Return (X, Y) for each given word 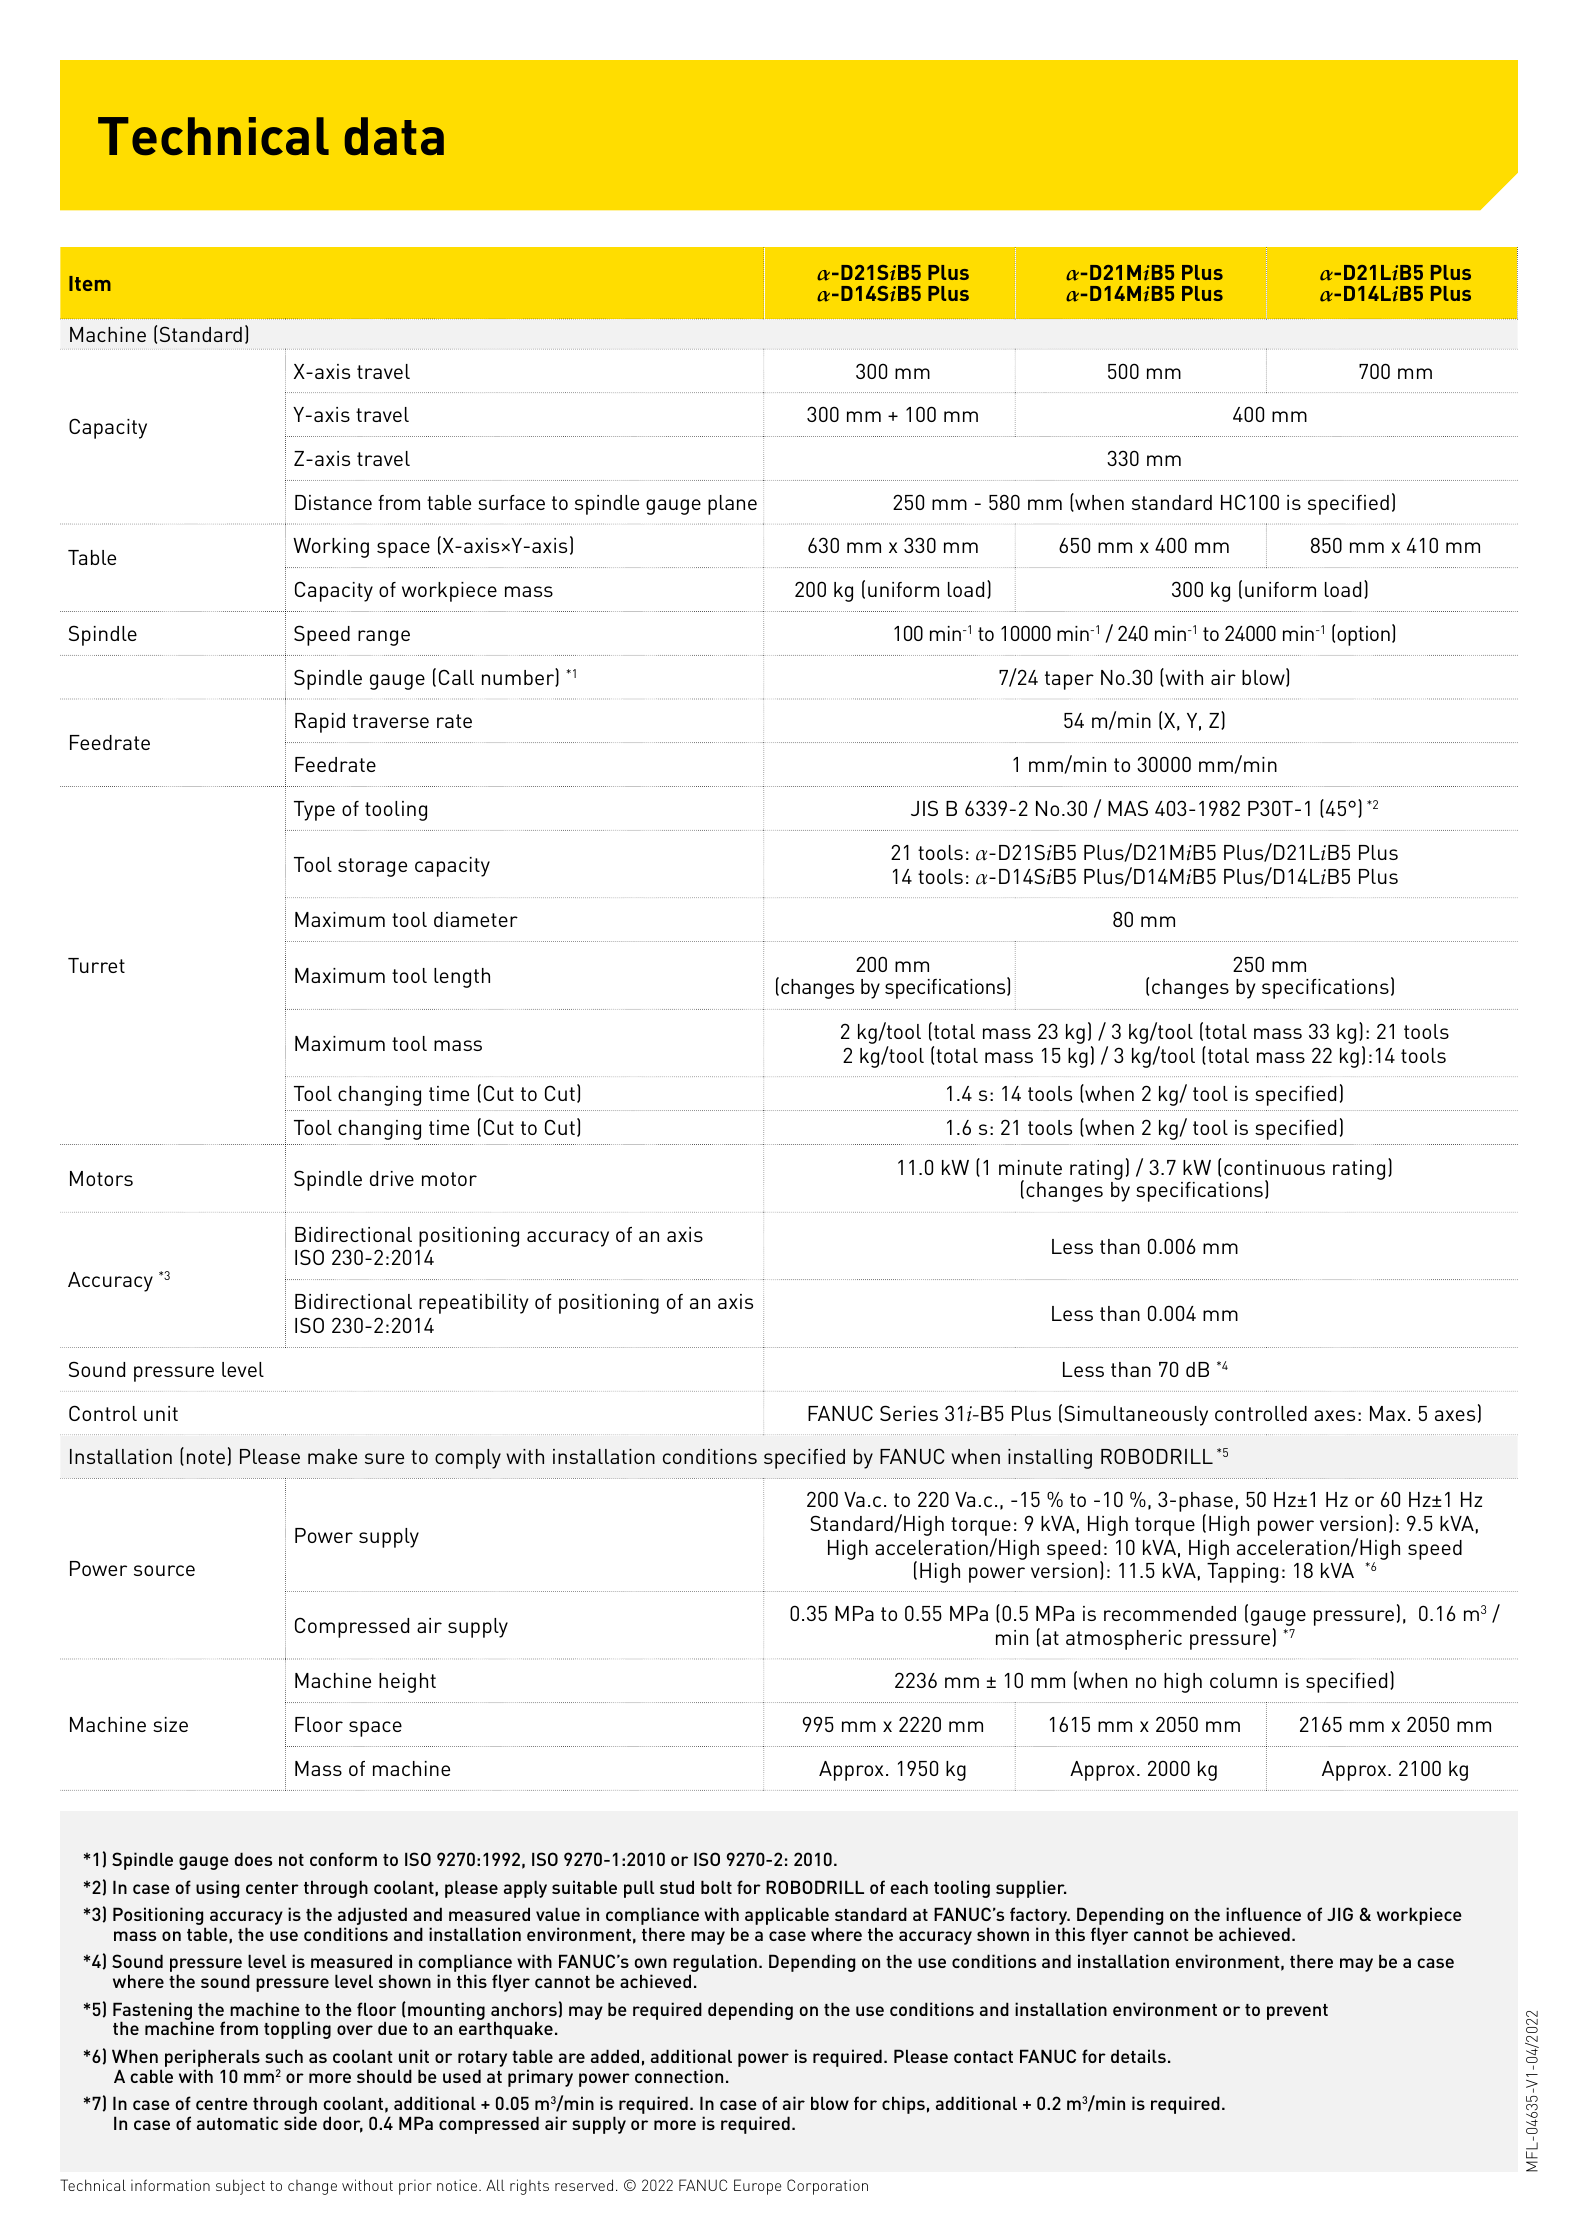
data (394, 136)
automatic (237, 2123)
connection (679, 2076)
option (1363, 636)
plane (732, 505)
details (1138, 2056)
